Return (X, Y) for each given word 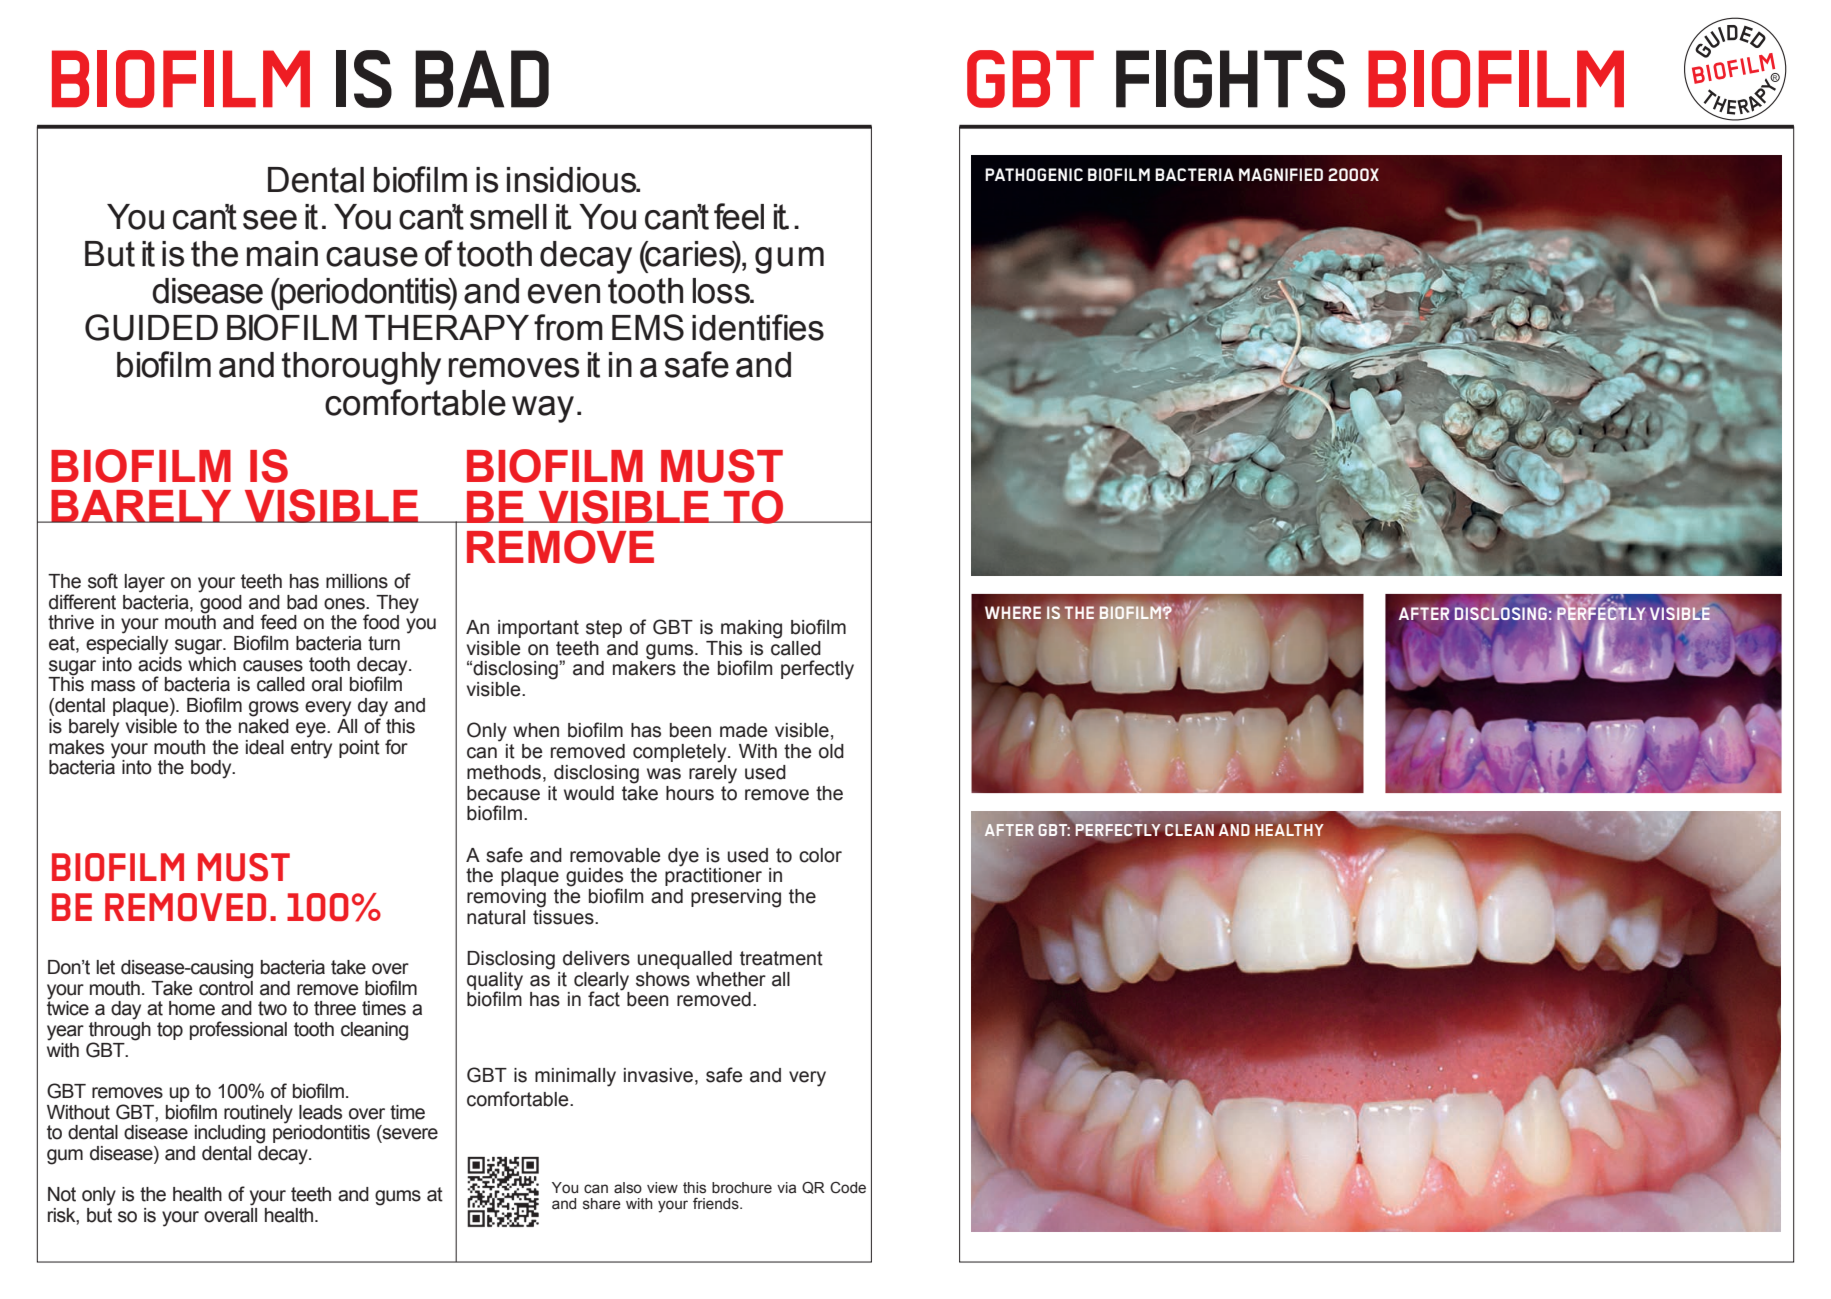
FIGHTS (1230, 79)
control (226, 987)
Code (848, 1188)
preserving (736, 898)
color (820, 855)
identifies (758, 327)
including (230, 1134)
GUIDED (151, 327)
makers (644, 667)
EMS (648, 327)
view (662, 1188)
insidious (573, 180)
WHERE (1013, 612)
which (212, 663)
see (270, 220)
